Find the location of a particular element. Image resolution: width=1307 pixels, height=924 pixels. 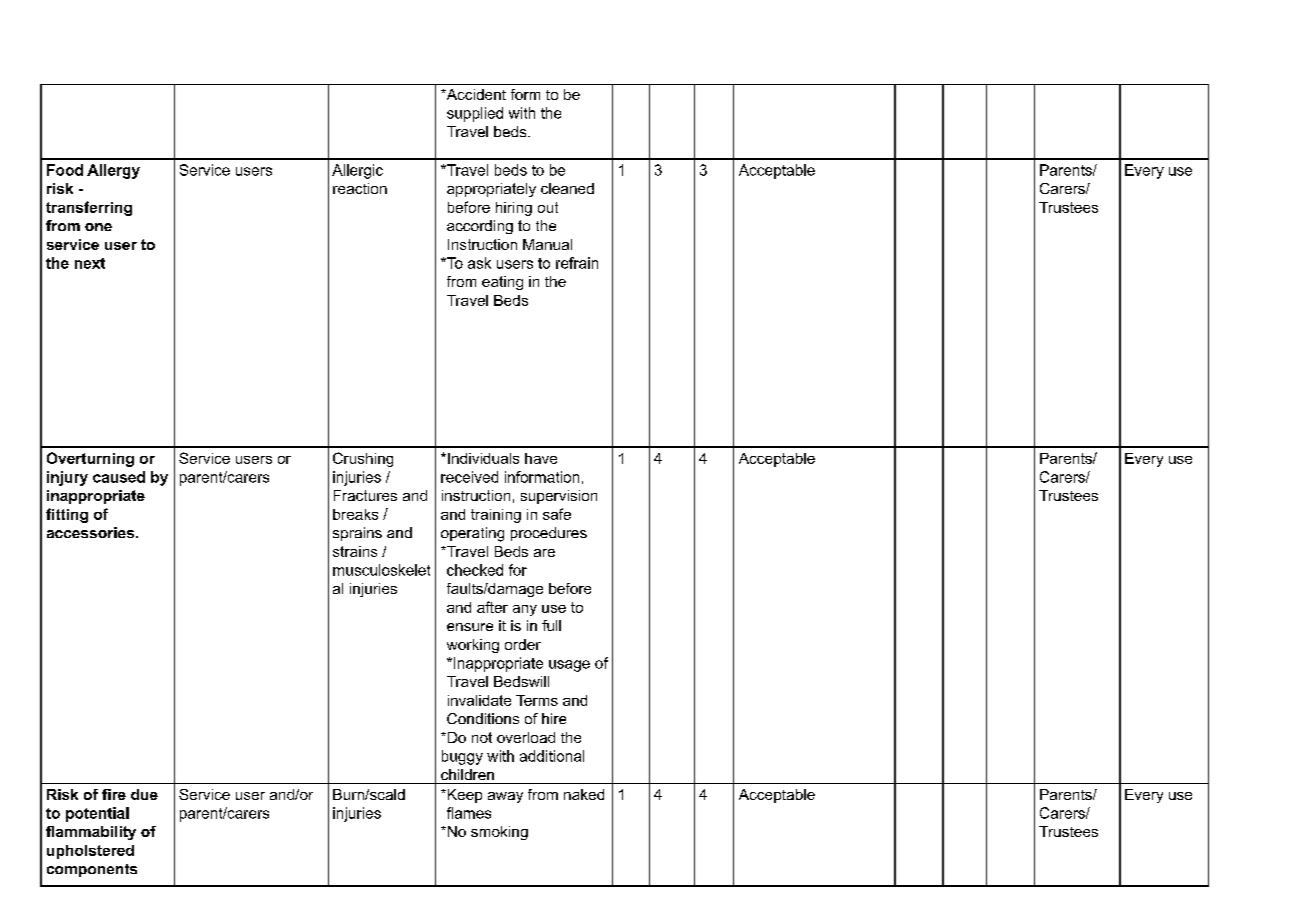

have is located at coordinates (541, 458).
